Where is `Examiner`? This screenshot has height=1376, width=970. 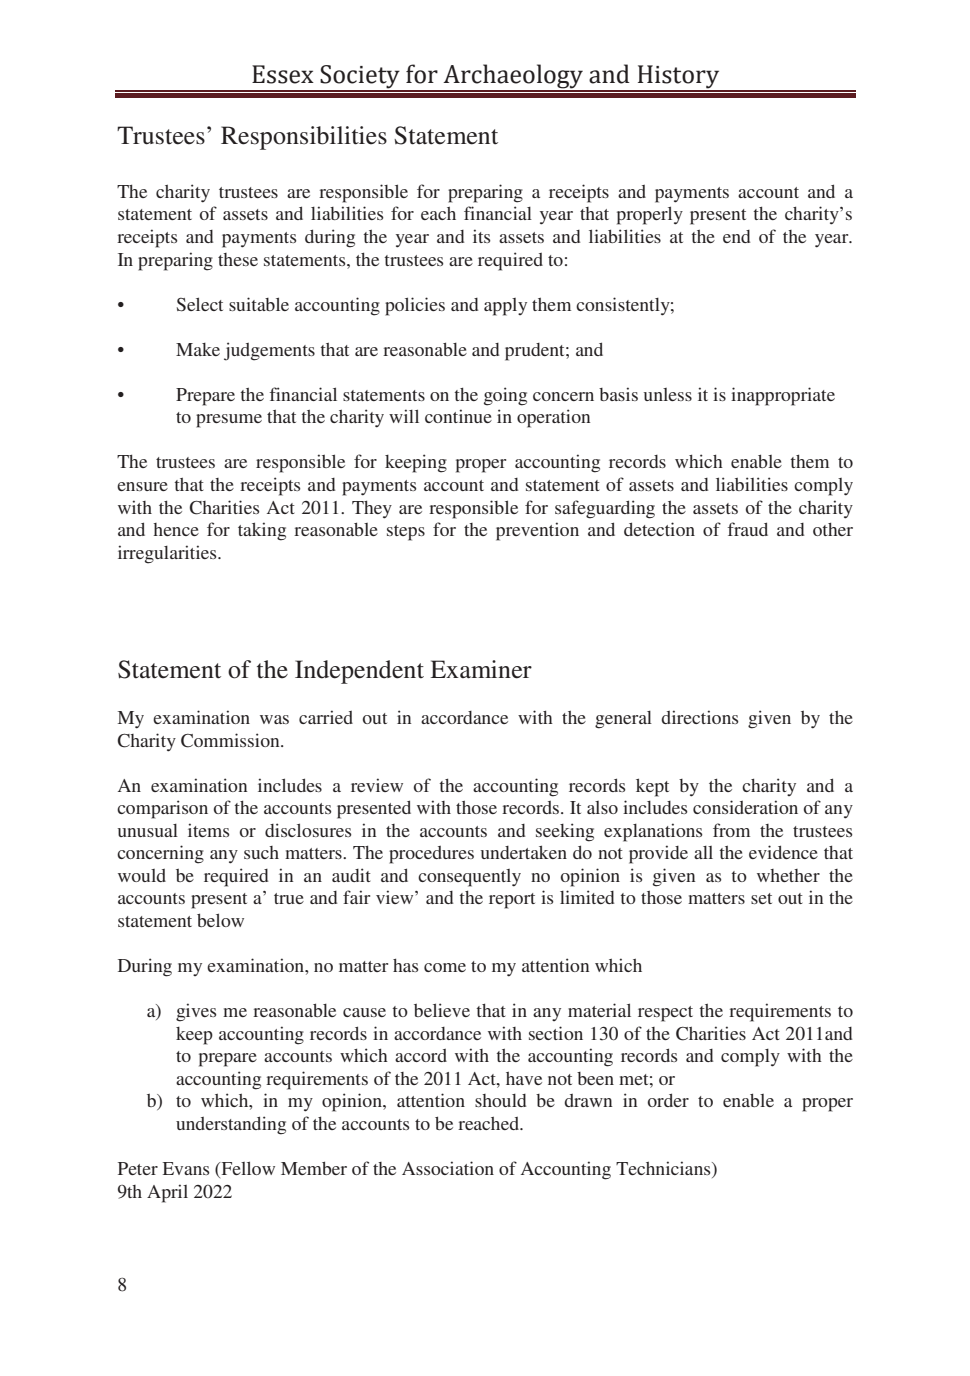
Examiner is located at coordinates (481, 669).
